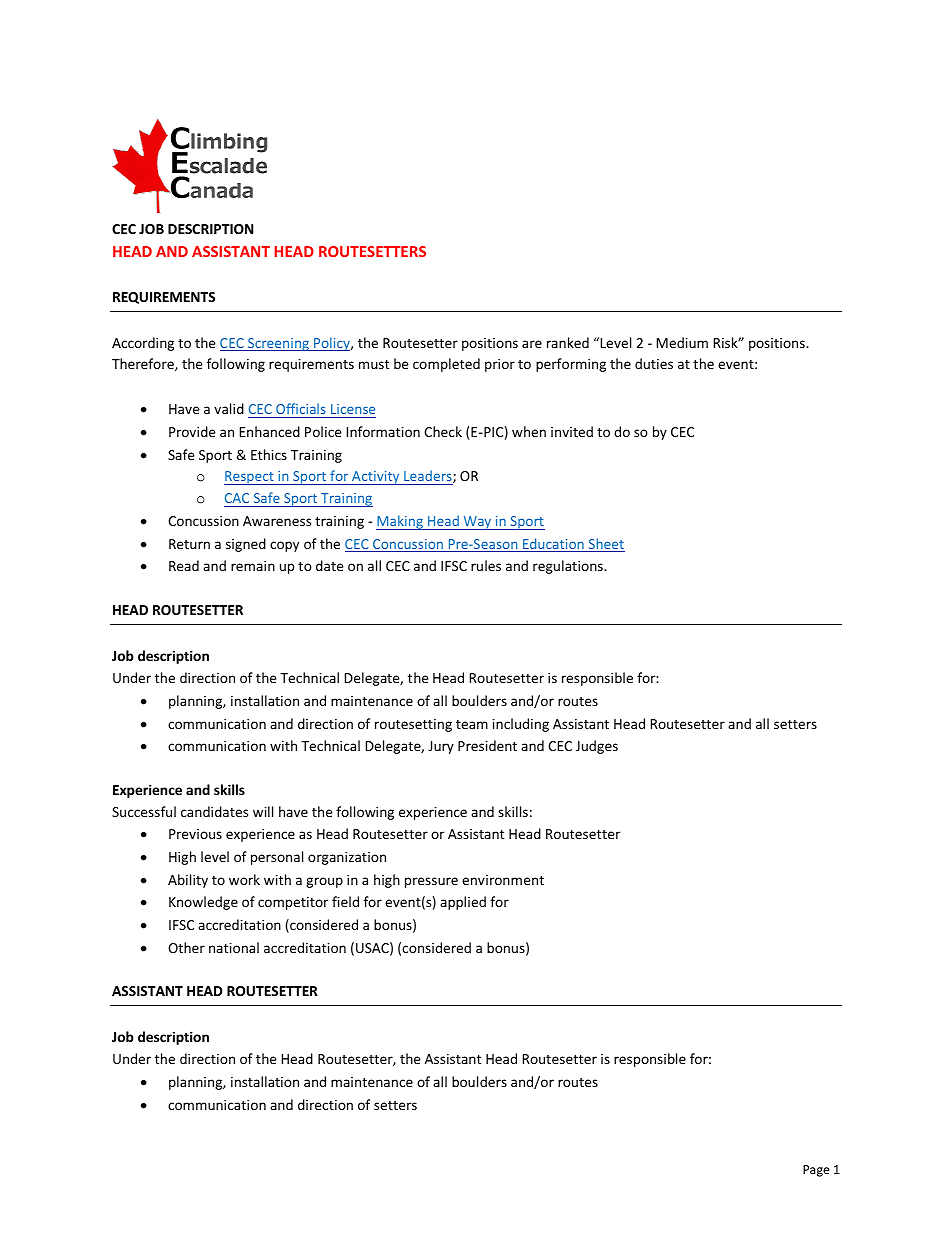 The width and height of the document is (952, 1233). I want to click on Judges, so click(597, 747).
